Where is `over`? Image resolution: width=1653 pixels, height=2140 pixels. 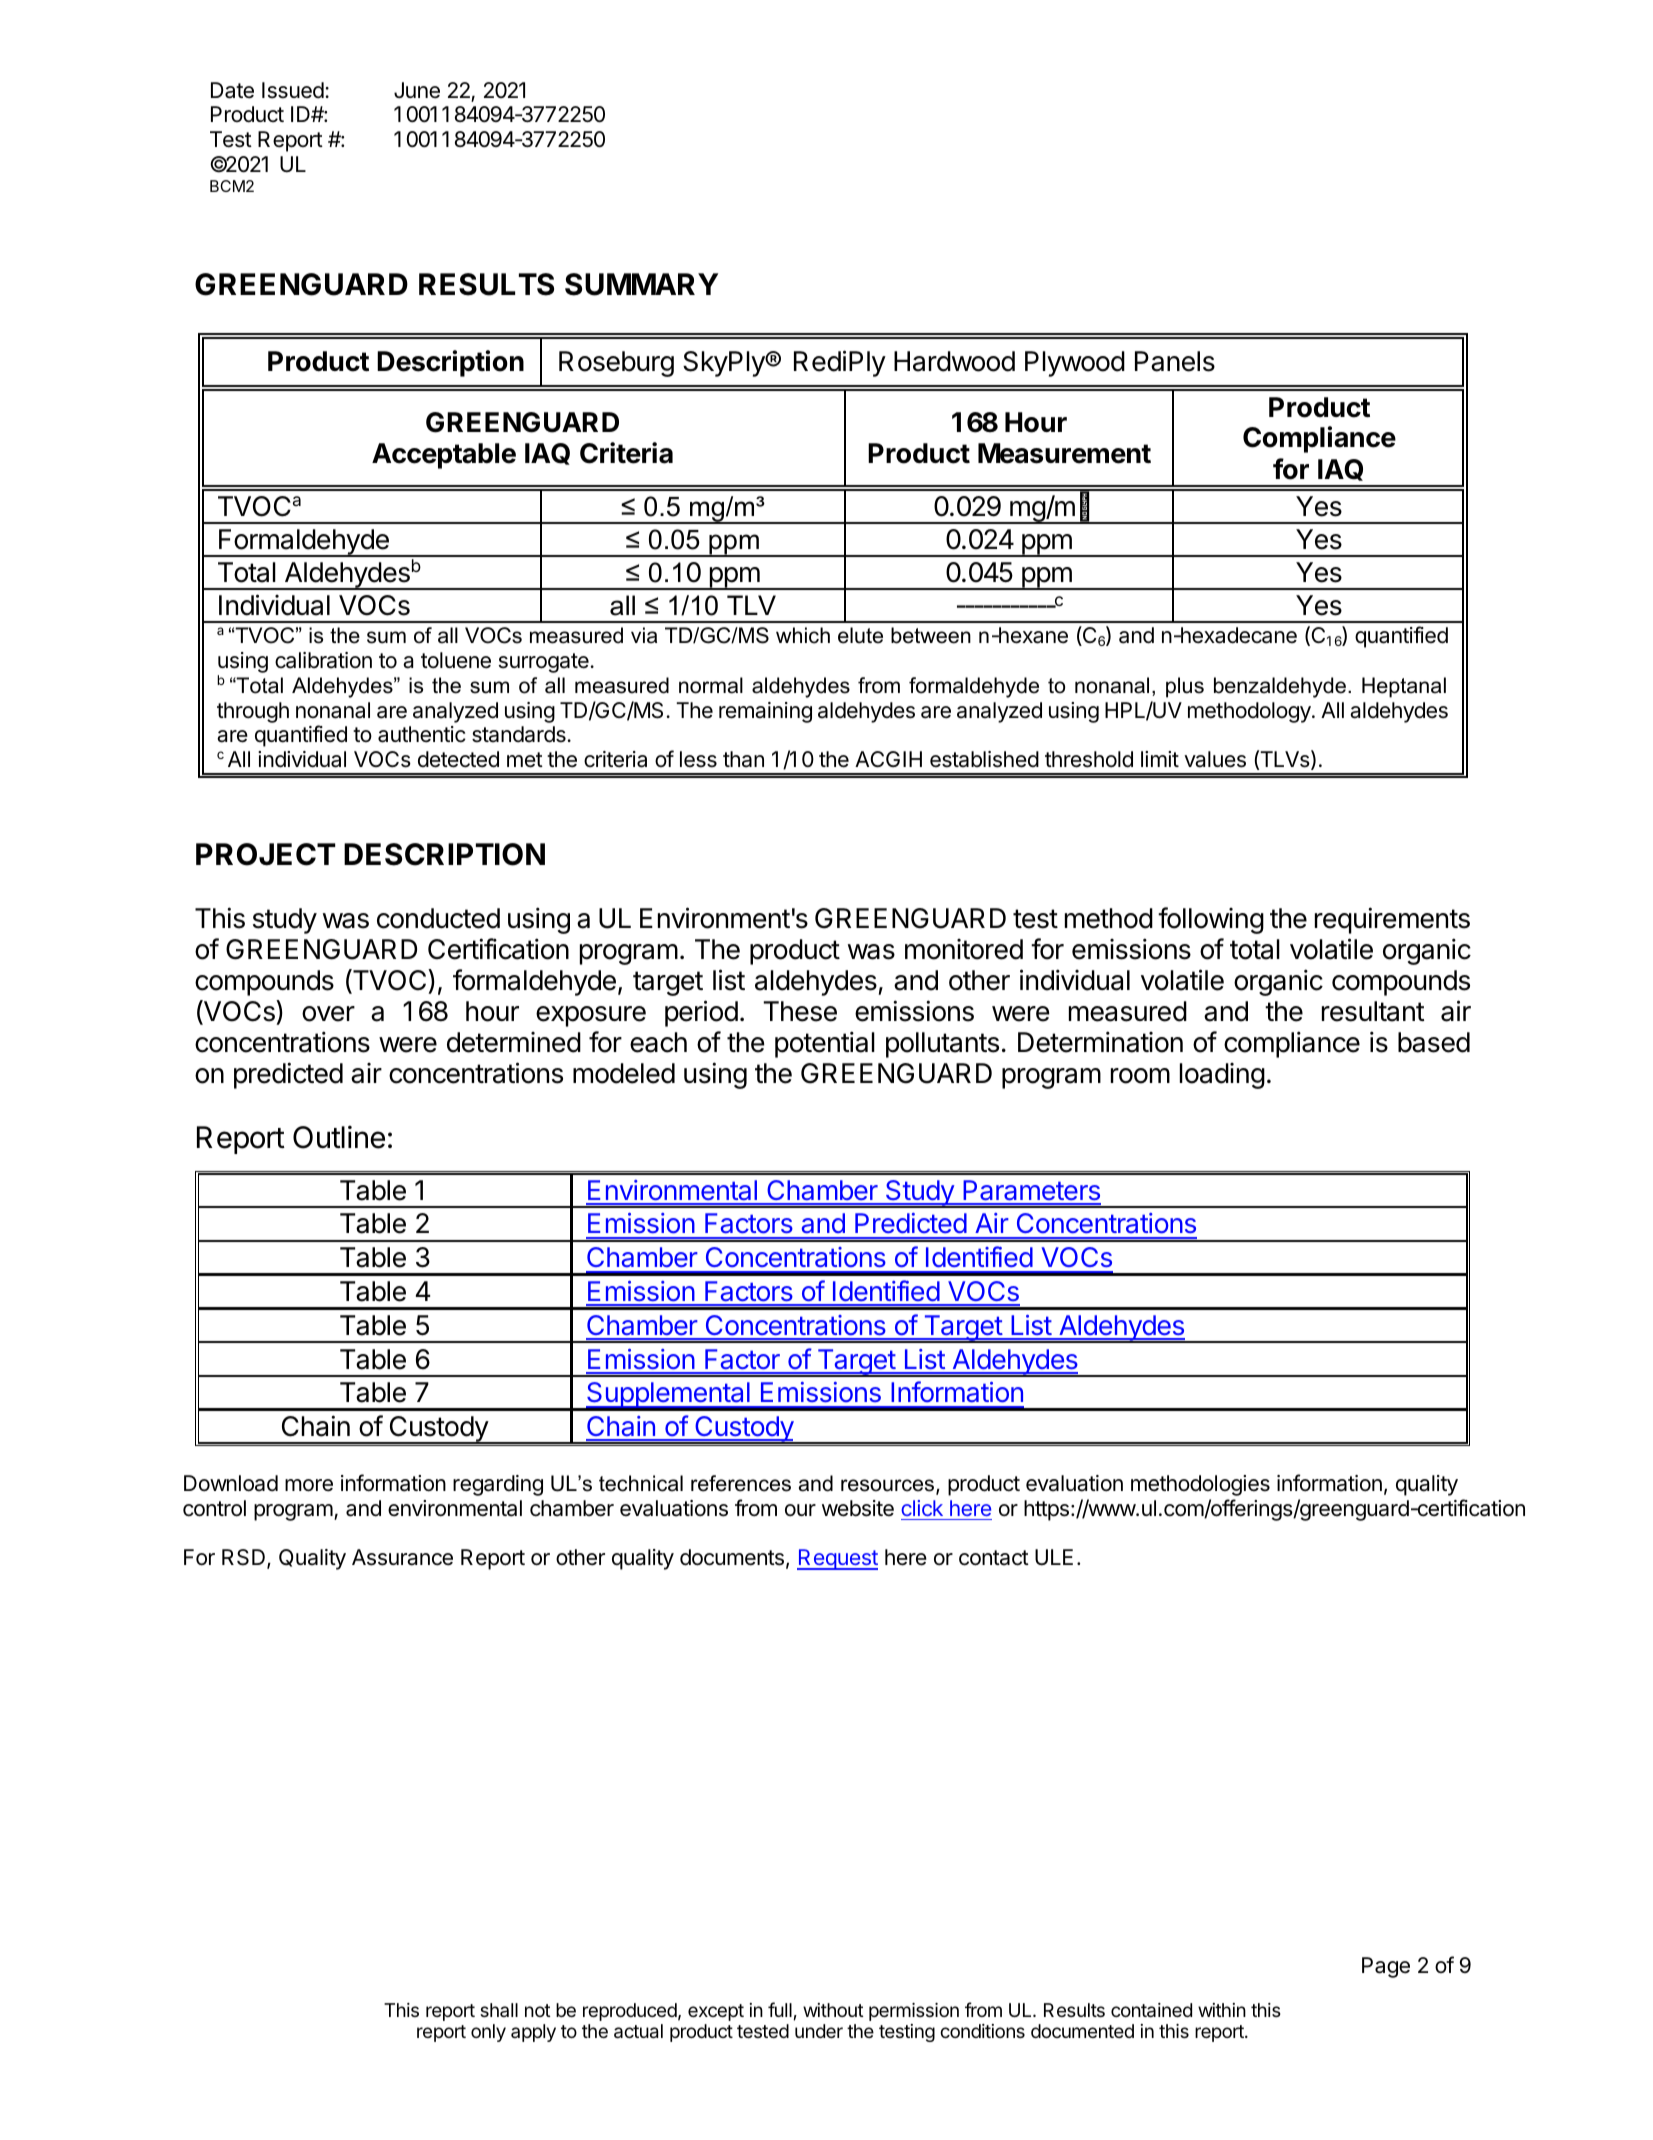 over is located at coordinates (328, 1014).
